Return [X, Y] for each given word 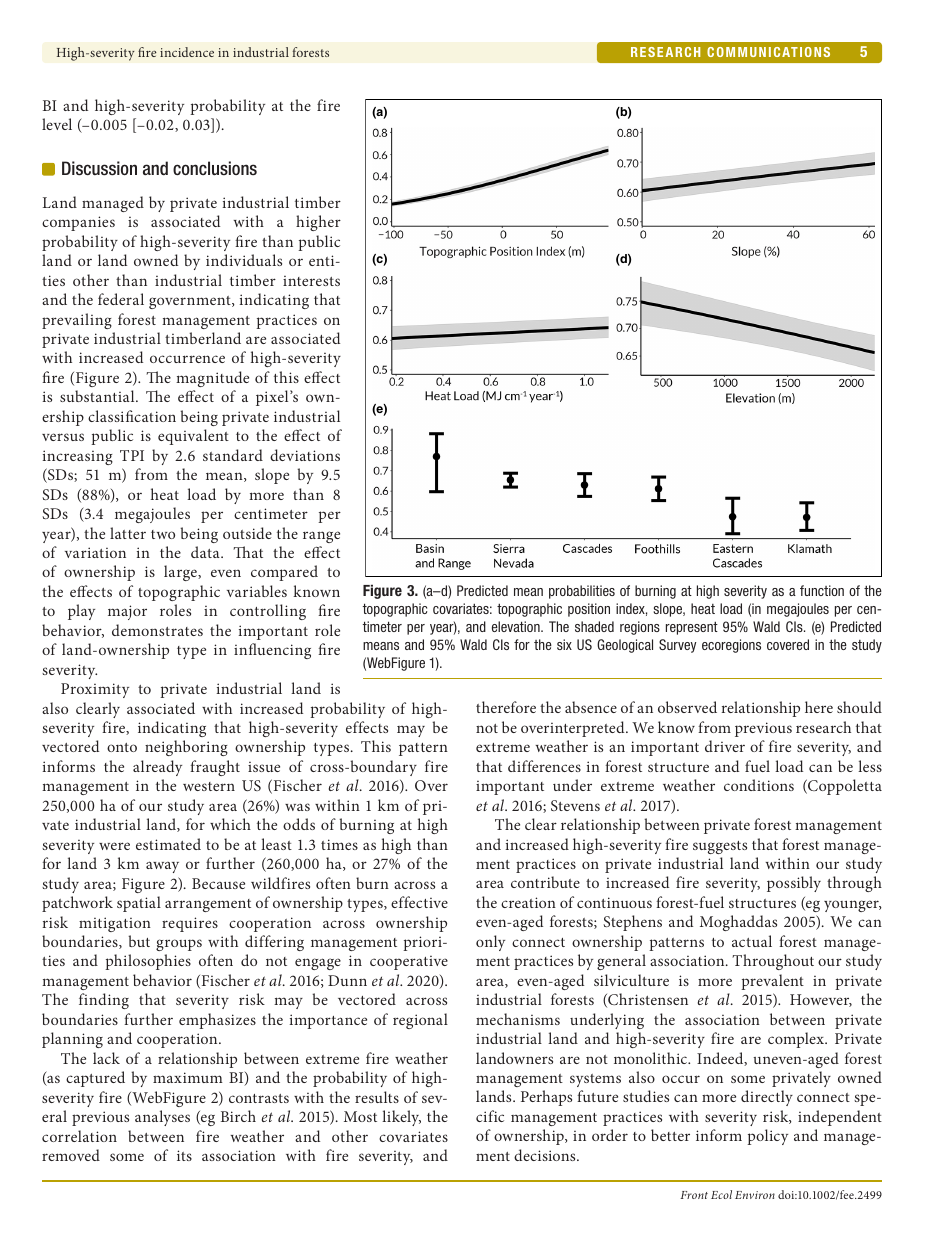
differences [544, 766]
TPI [132, 455]
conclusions [215, 168]
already [157, 768]
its [184, 1155]
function [822, 590]
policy [767, 1137]
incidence [187, 52]
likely [401, 1118]
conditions [759, 785]
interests [311, 281]
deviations [305, 455]
